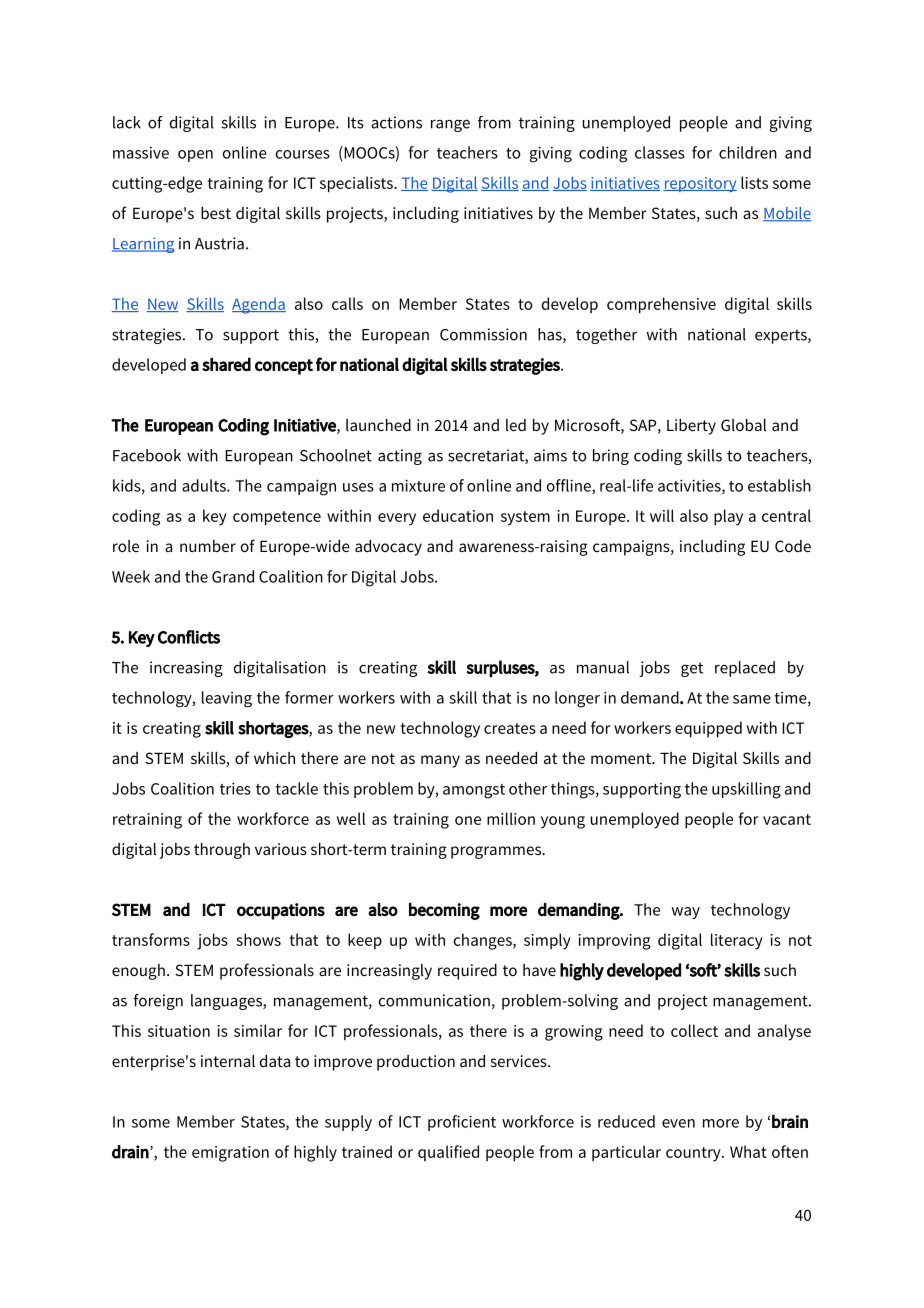 The width and height of the document is (924, 1308). I want to click on way, so click(686, 913).
